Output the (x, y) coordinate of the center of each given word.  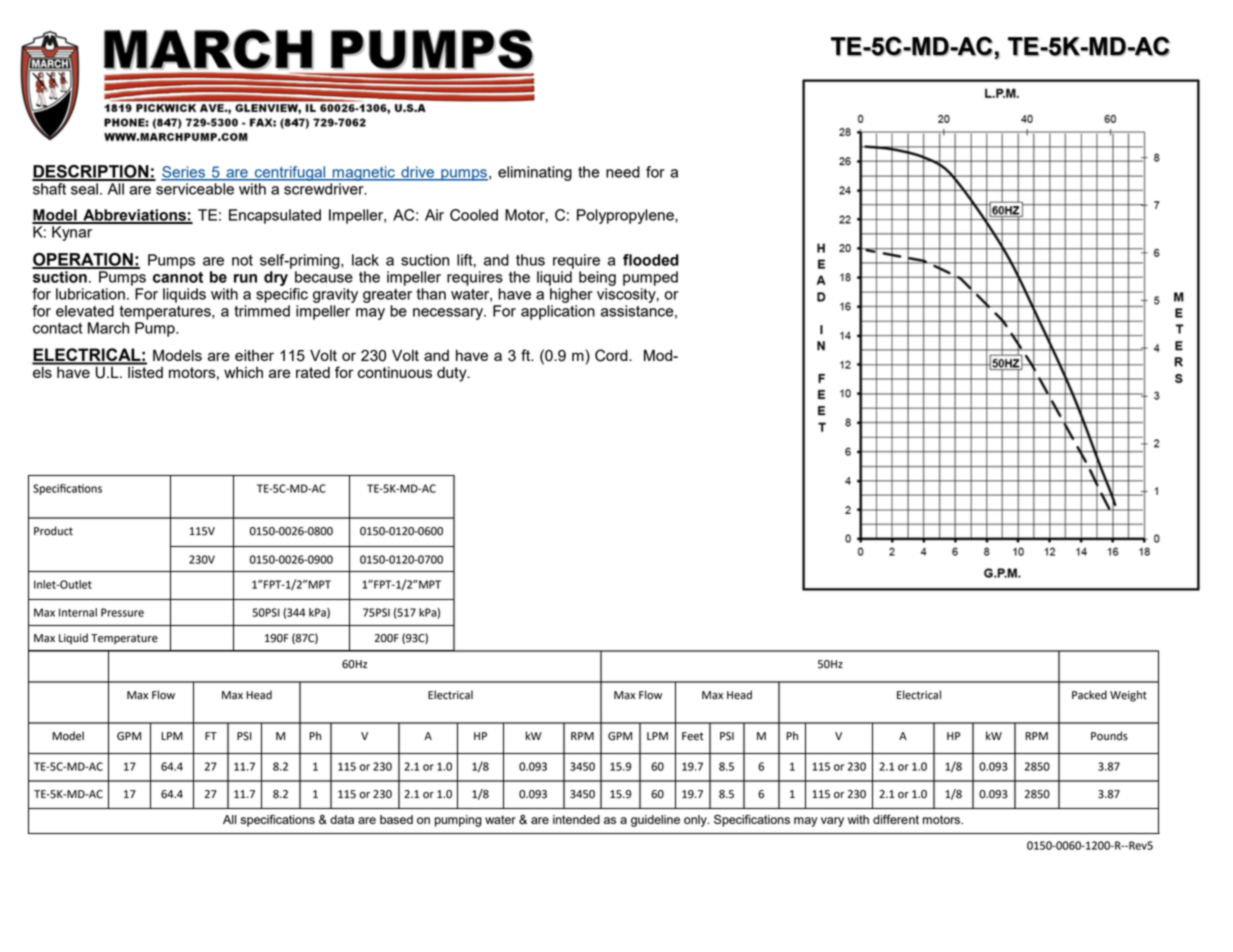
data (342, 819)
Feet (693, 736)
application (558, 312)
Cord (612, 355)
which (243, 372)
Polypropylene (626, 216)
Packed (1089, 695)
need (623, 172)
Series (184, 173)
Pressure (122, 612)
